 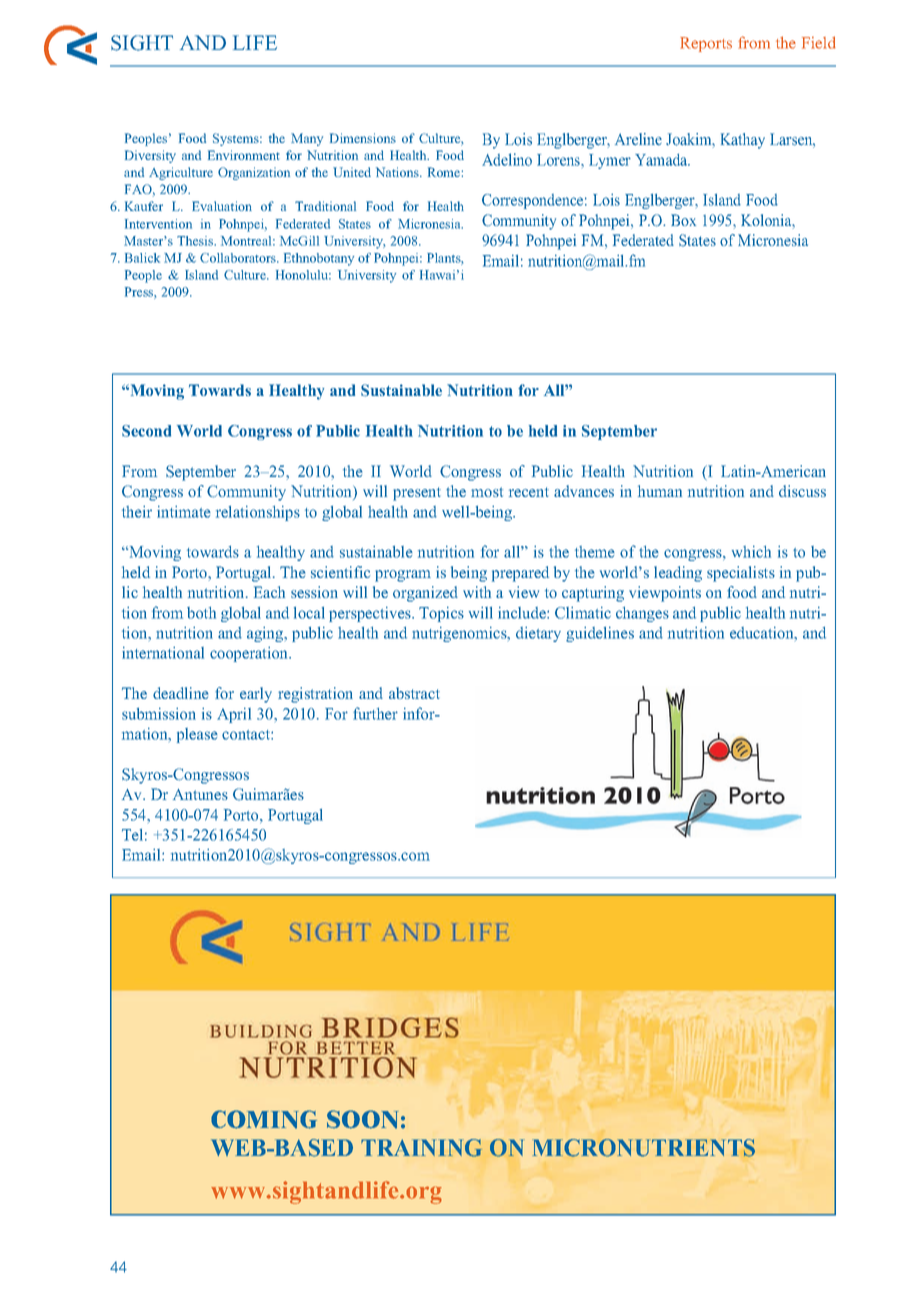 What do you see at coordinates (642, 614) in the image?
I see `changes` at bounding box center [642, 614].
